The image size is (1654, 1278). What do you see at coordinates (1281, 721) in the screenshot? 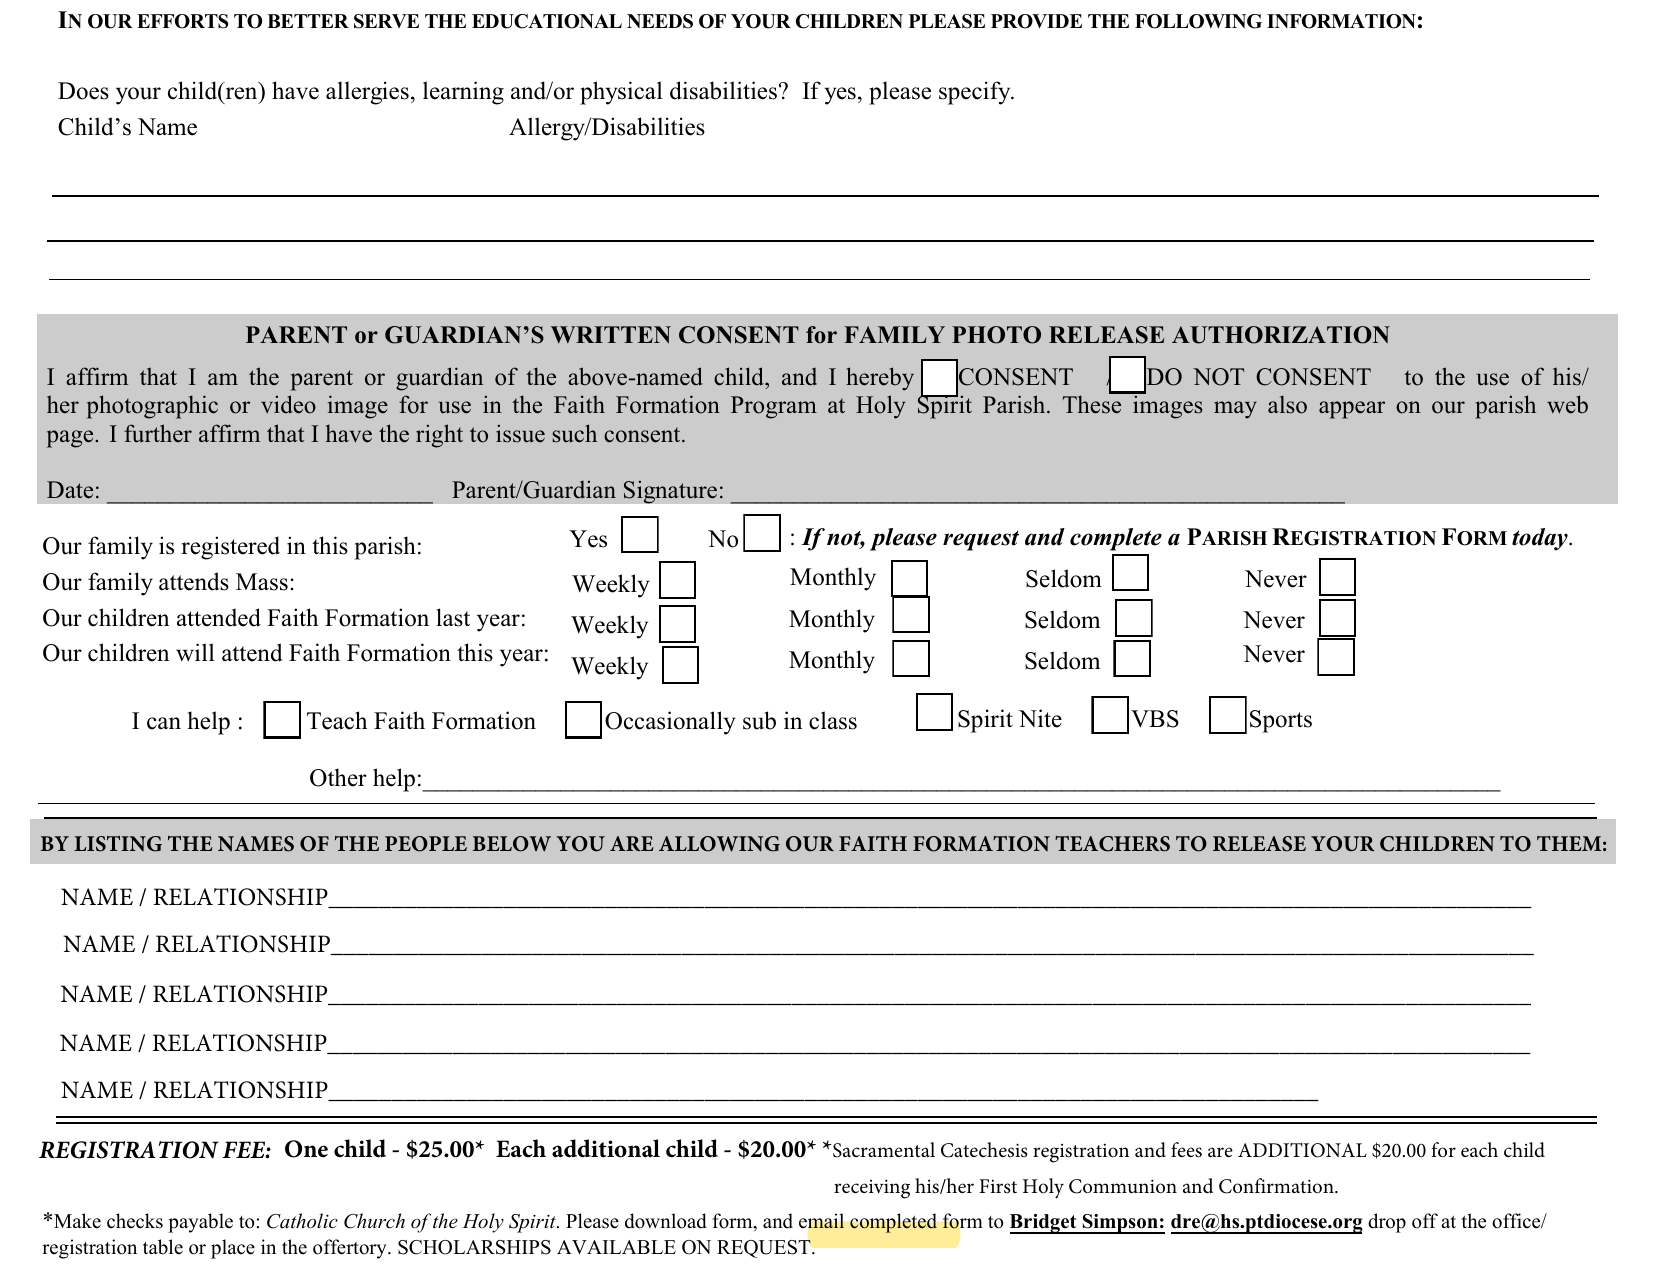
I see `Sports` at bounding box center [1281, 721].
